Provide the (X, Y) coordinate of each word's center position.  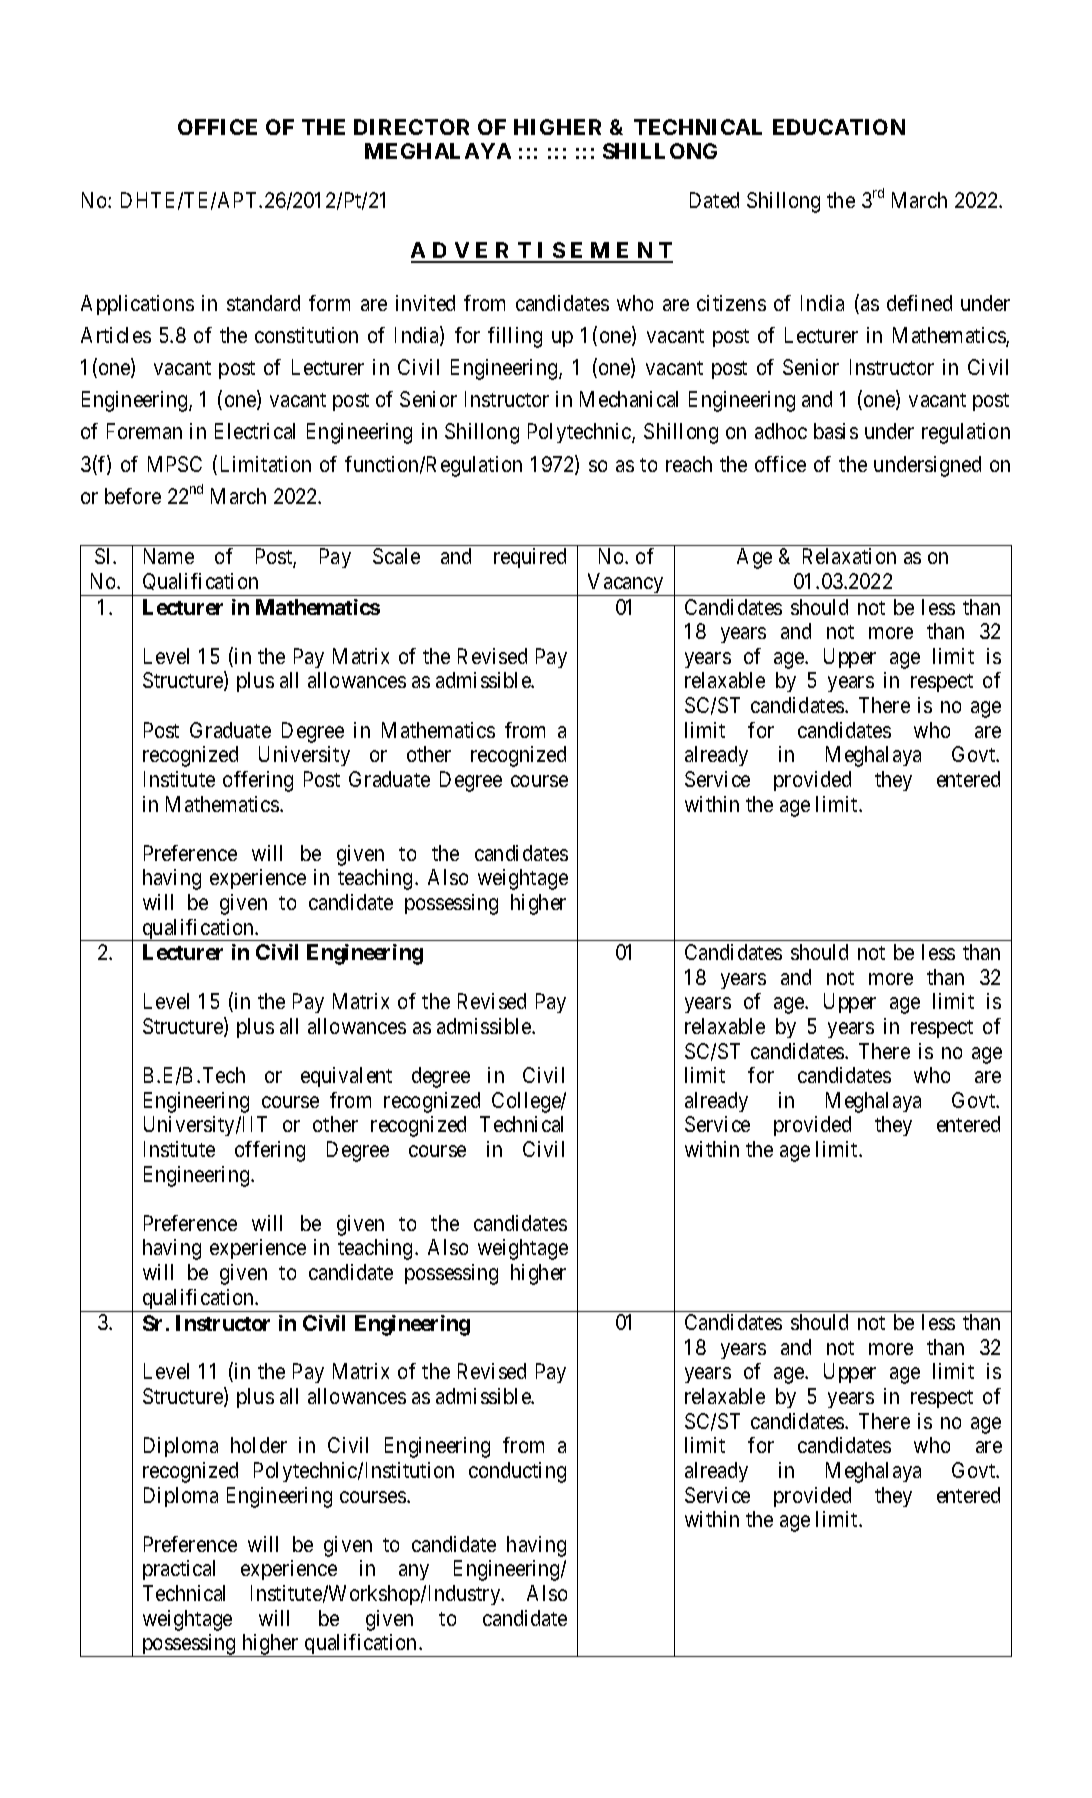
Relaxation (849, 556)
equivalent (346, 1077)
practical (179, 1570)
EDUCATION (839, 127)
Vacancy (626, 584)
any (414, 1572)
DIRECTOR (411, 127)
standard (263, 303)
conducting (517, 1472)
